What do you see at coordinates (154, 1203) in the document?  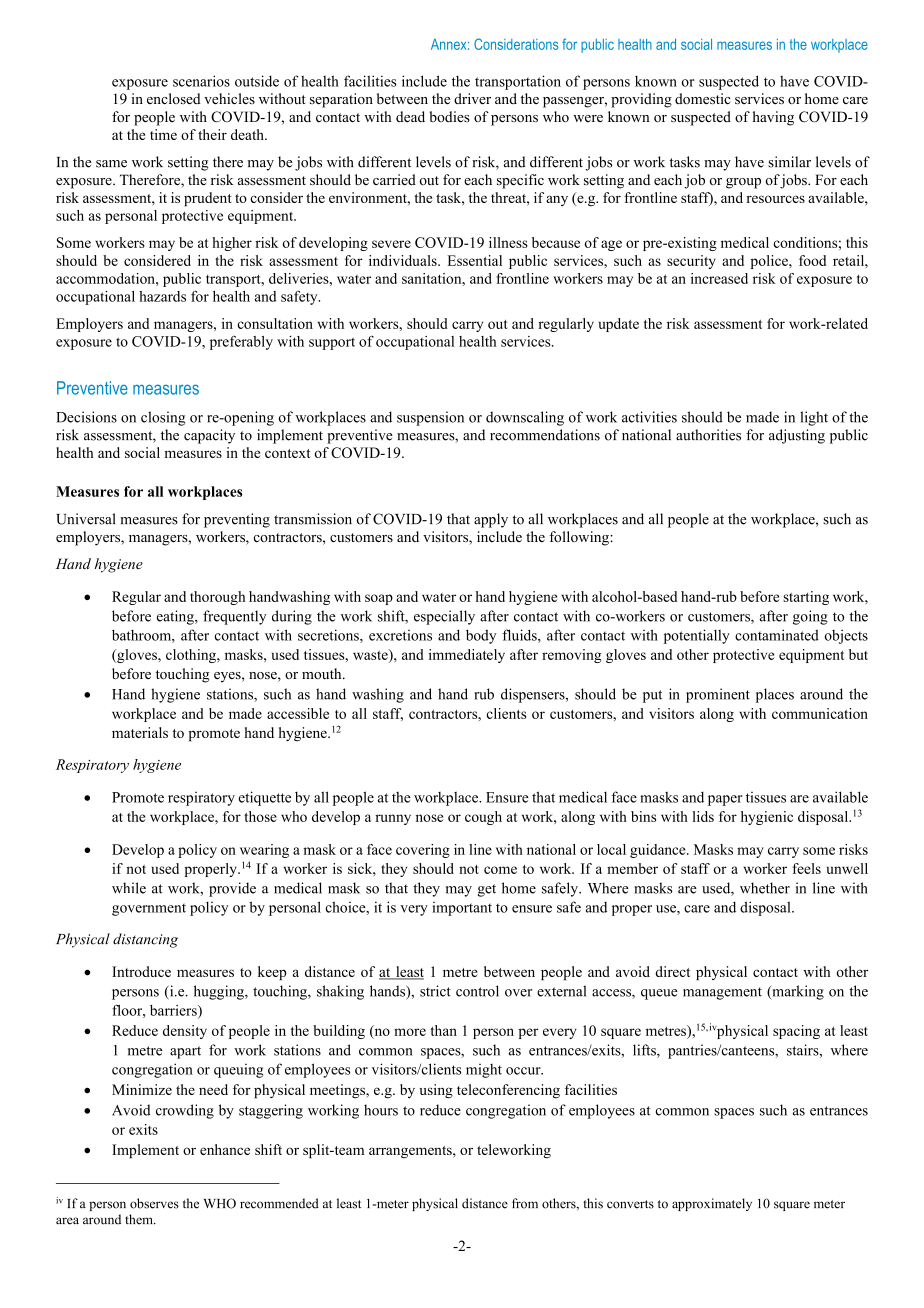 I see `observes` at bounding box center [154, 1203].
